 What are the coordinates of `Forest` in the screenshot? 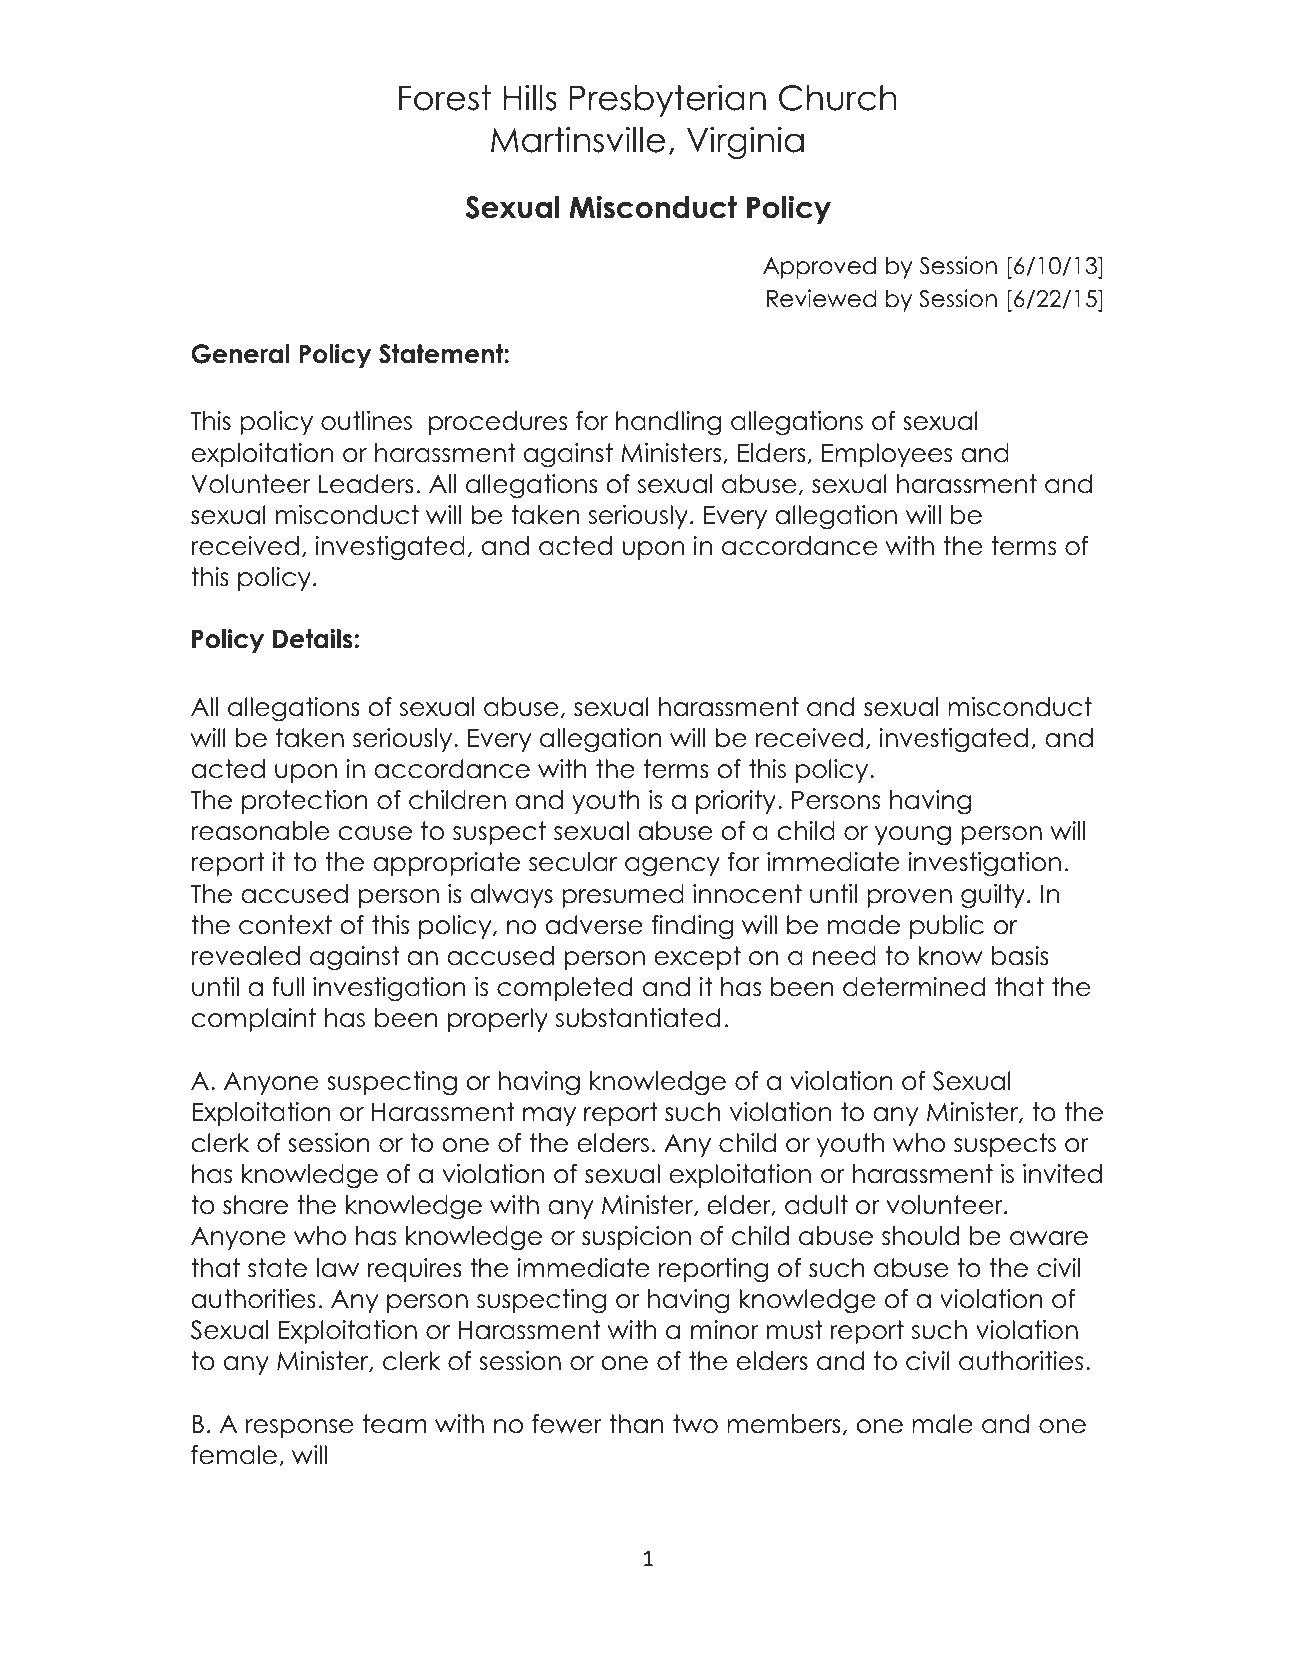 It's located at (445, 98).
